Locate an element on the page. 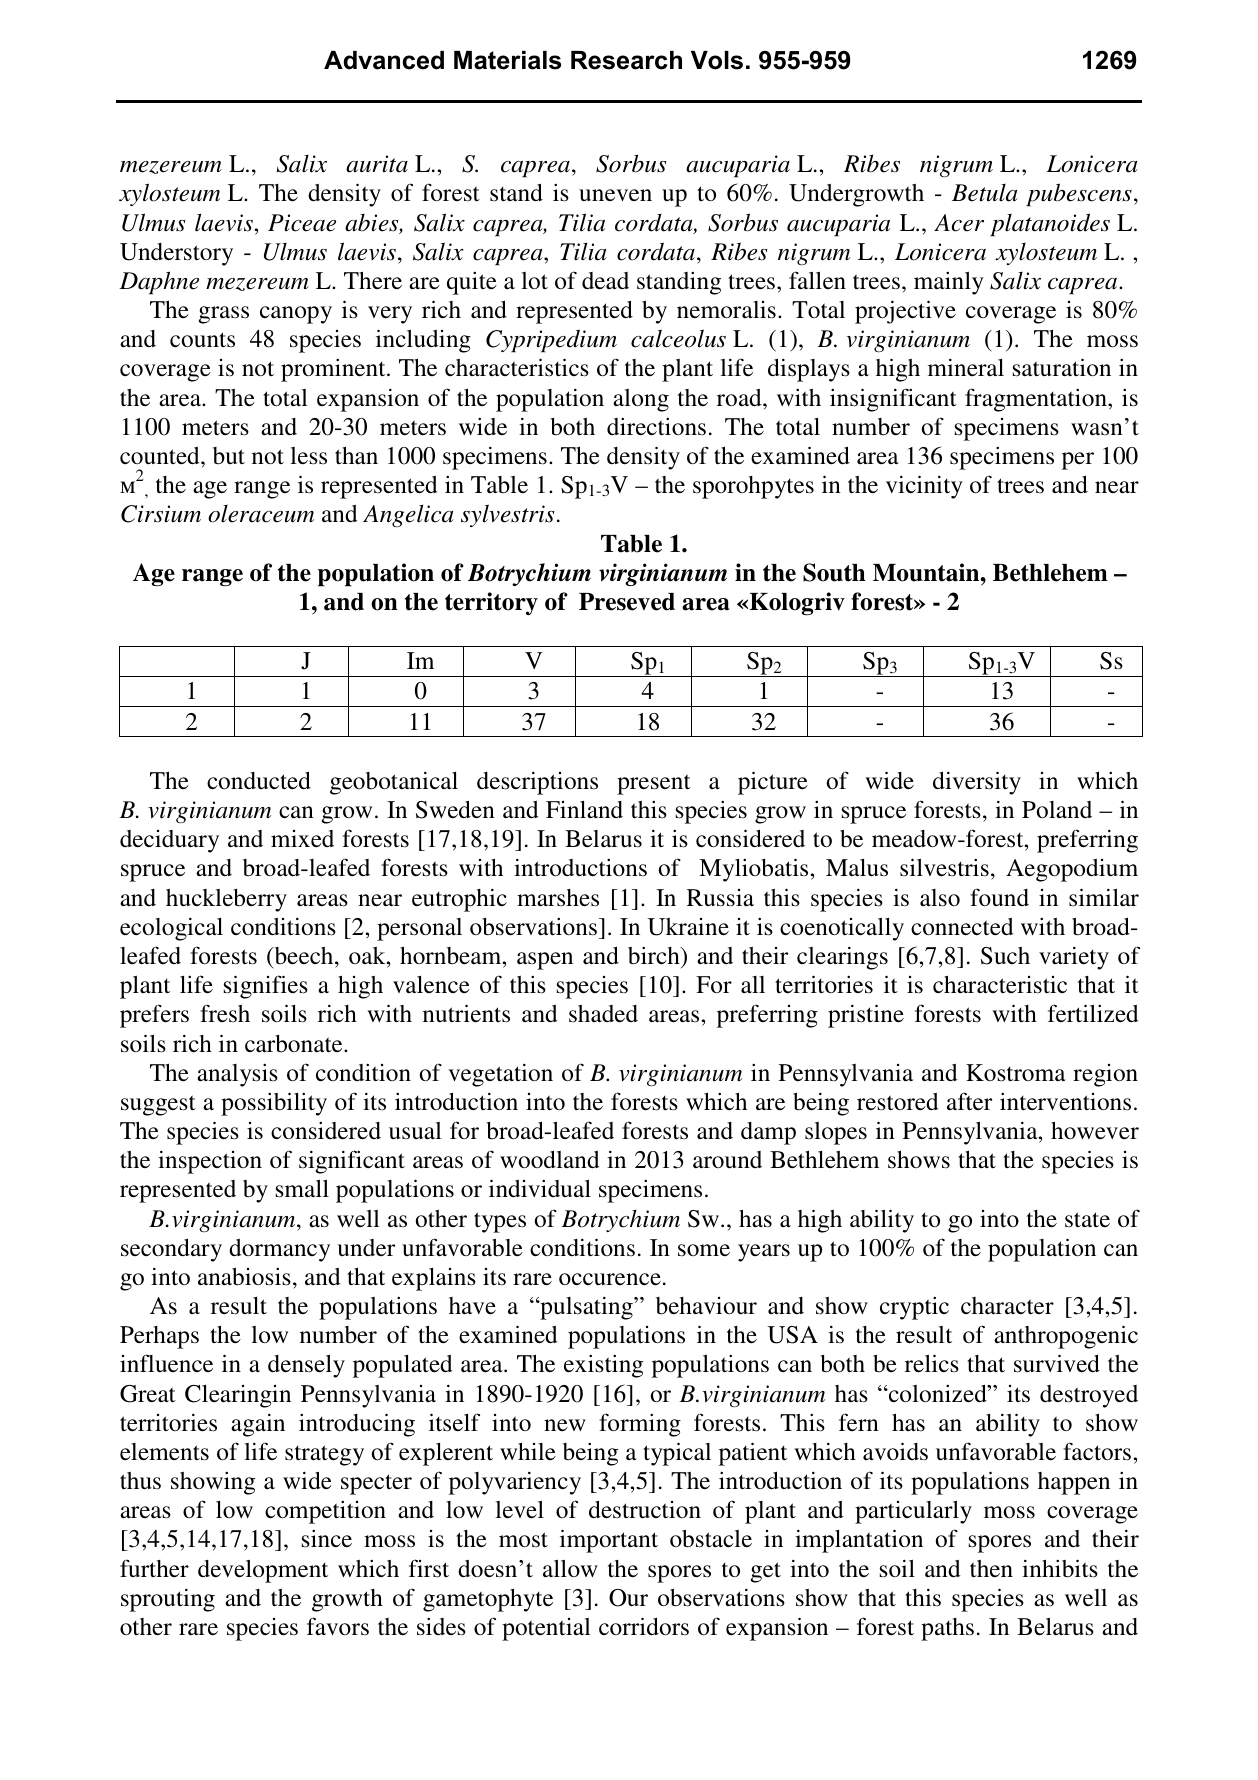  development is located at coordinates (263, 1571).
